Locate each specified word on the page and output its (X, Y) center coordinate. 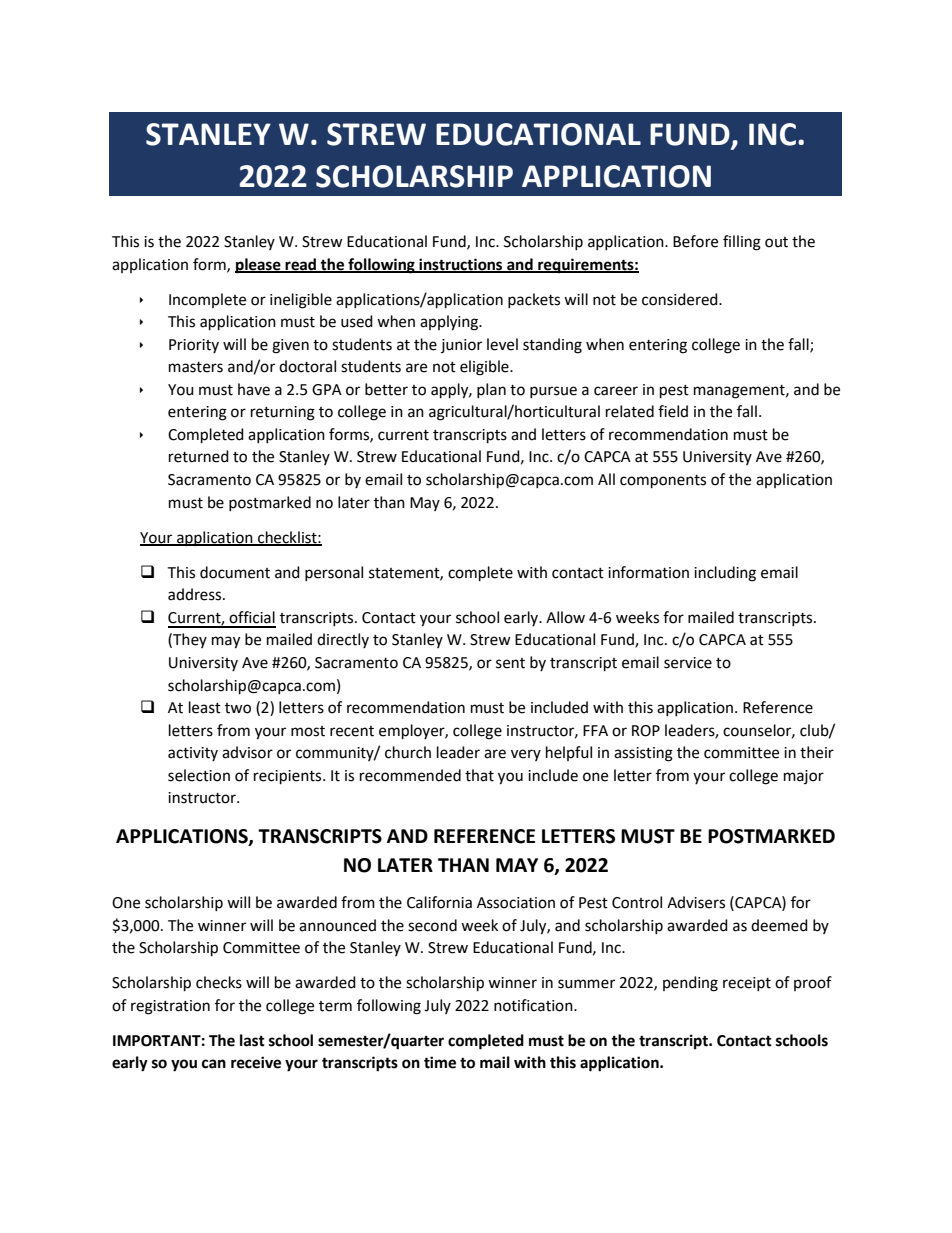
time (440, 1062)
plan (491, 390)
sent (510, 663)
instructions (461, 265)
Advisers (696, 902)
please (259, 266)
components (663, 482)
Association (516, 903)
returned (199, 456)
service (688, 663)
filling (742, 243)
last (252, 1040)
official (252, 617)
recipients (289, 777)
